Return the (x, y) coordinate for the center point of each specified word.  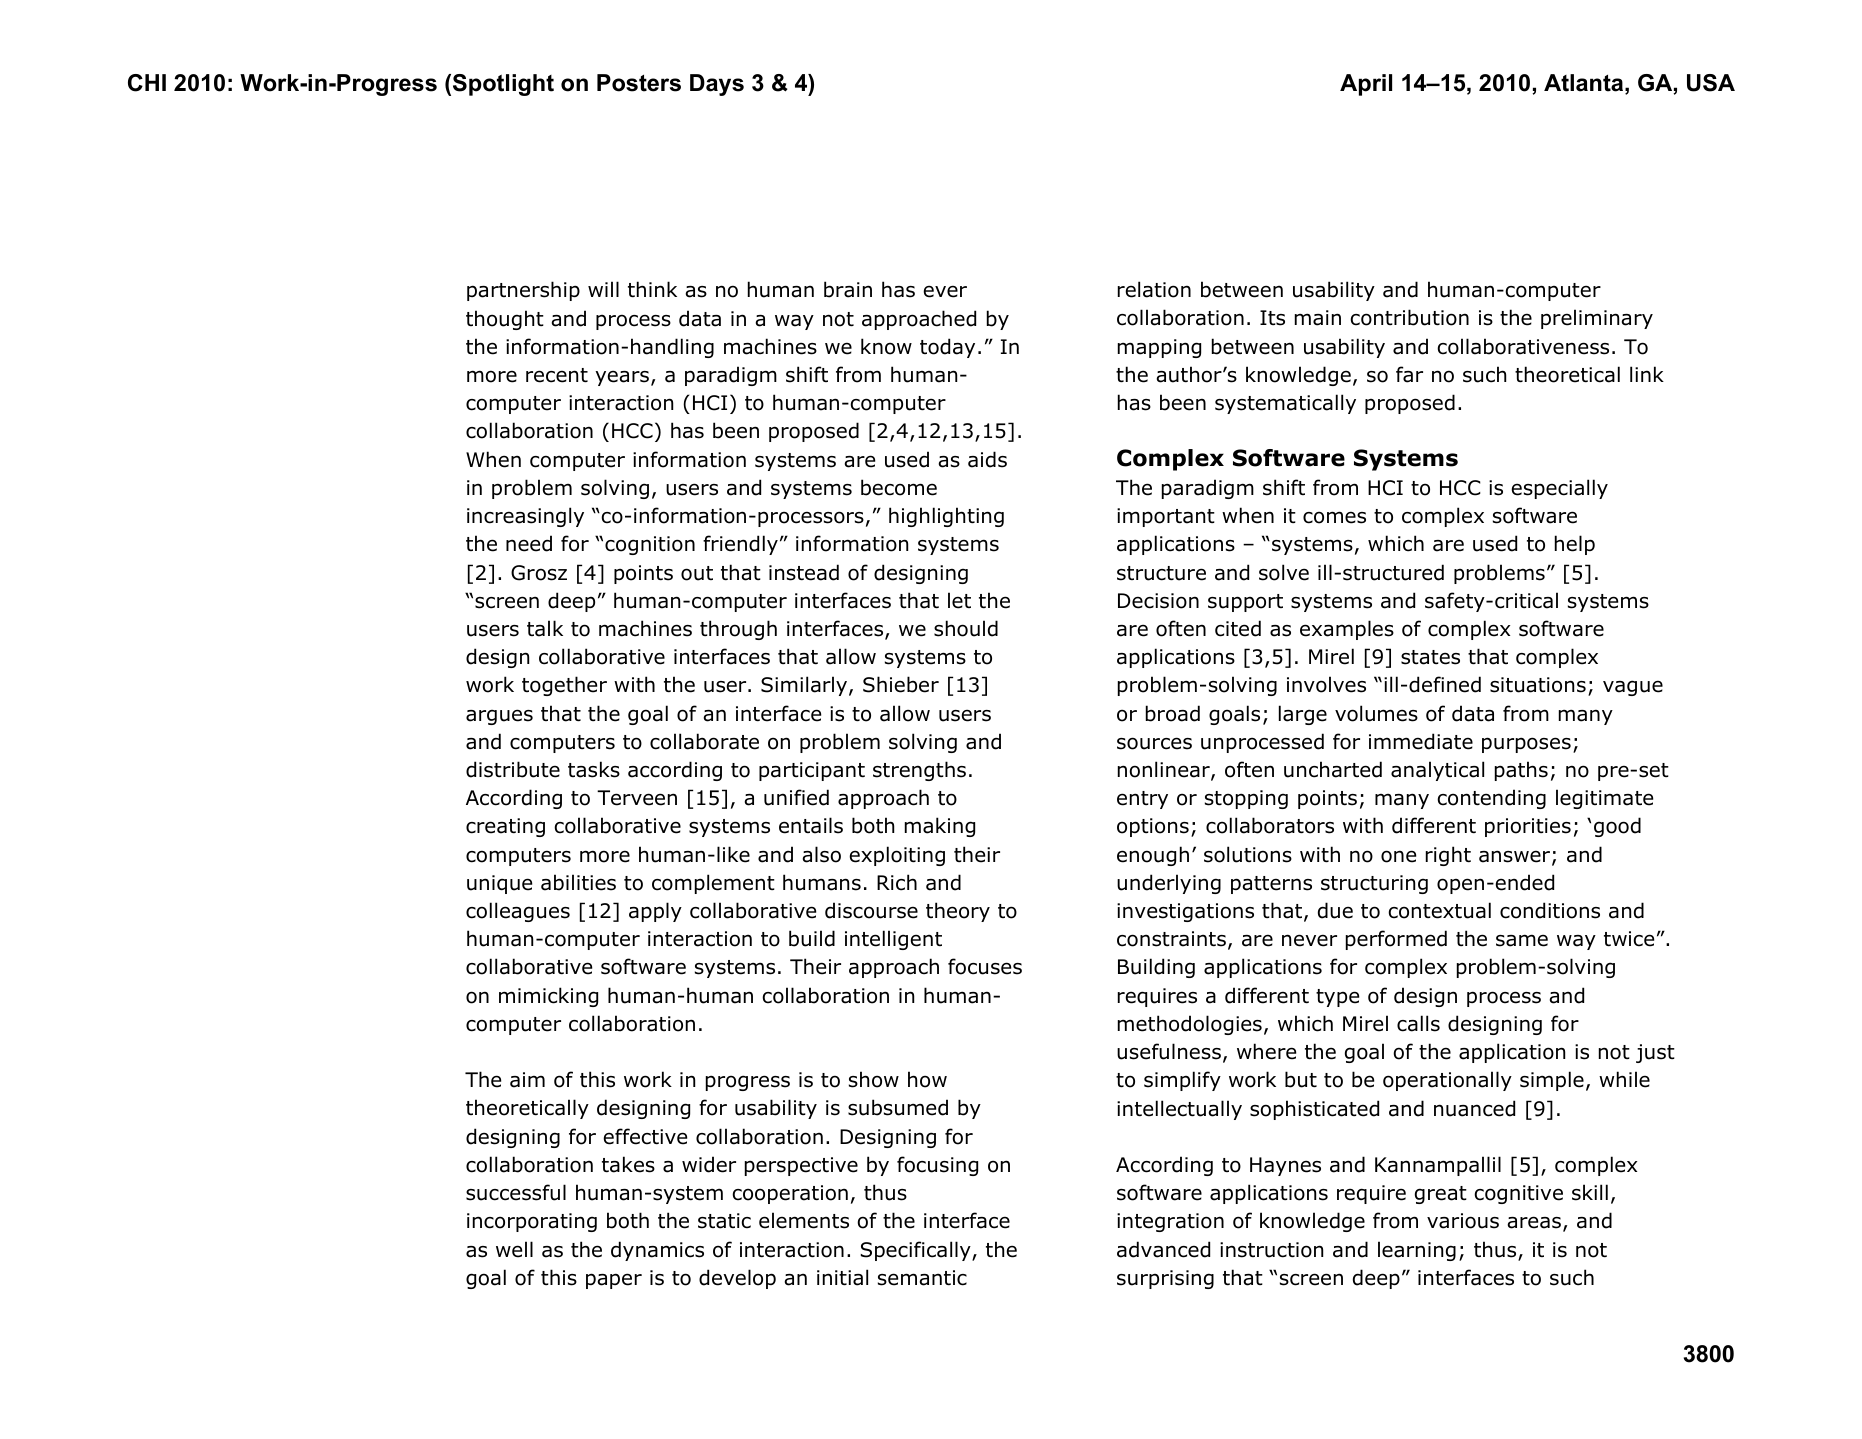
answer (1516, 857)
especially (1559, 489)
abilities (578, 882)
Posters (639, 83)
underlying (1169, 884)
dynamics (657, 1251)
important (1166, 517)
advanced (1163, 1249)
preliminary (1597, 319)
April (1366, 85)
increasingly (525, 517)
